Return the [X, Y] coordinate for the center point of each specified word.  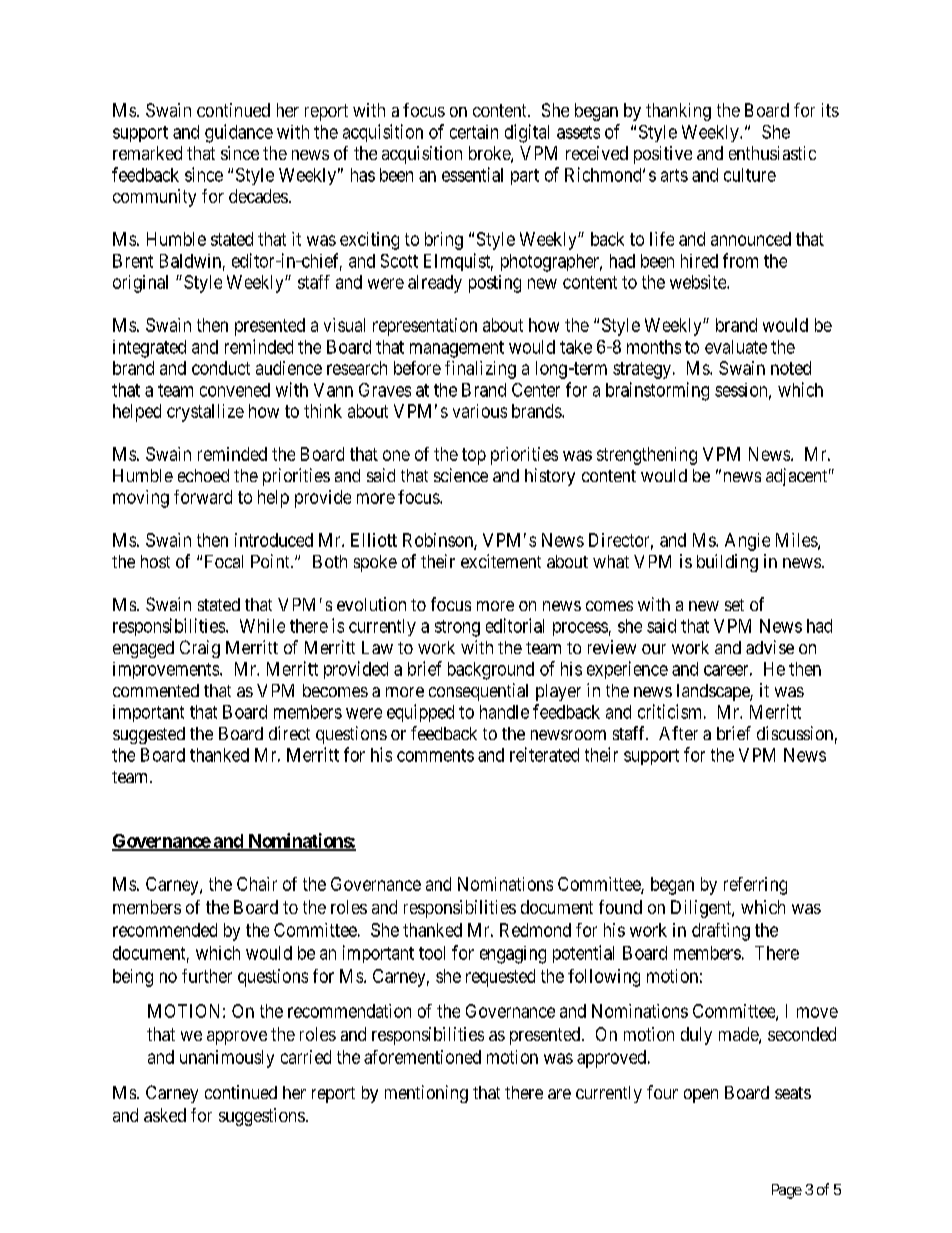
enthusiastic [772, 153]
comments [435, 755]
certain [474, 132]
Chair [257, 884]
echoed [203, 475]
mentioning [426, 1094]
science [461, 475]
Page [787, 1191]
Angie [747, 542]
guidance [239, 133]
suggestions [262, 1117]
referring [755, 886]
